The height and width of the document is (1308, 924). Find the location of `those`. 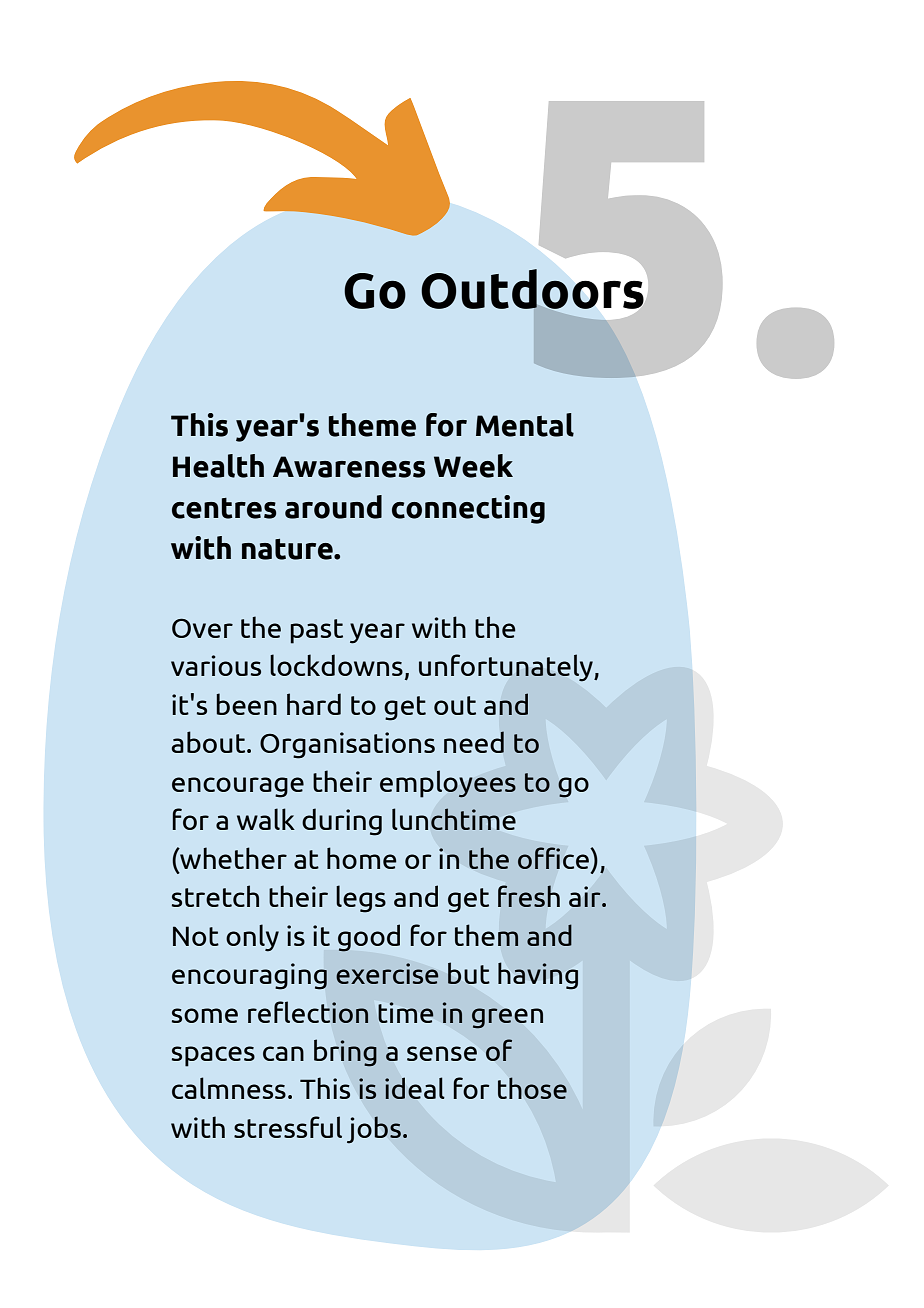

those is located at coordinates (532, 1088).
